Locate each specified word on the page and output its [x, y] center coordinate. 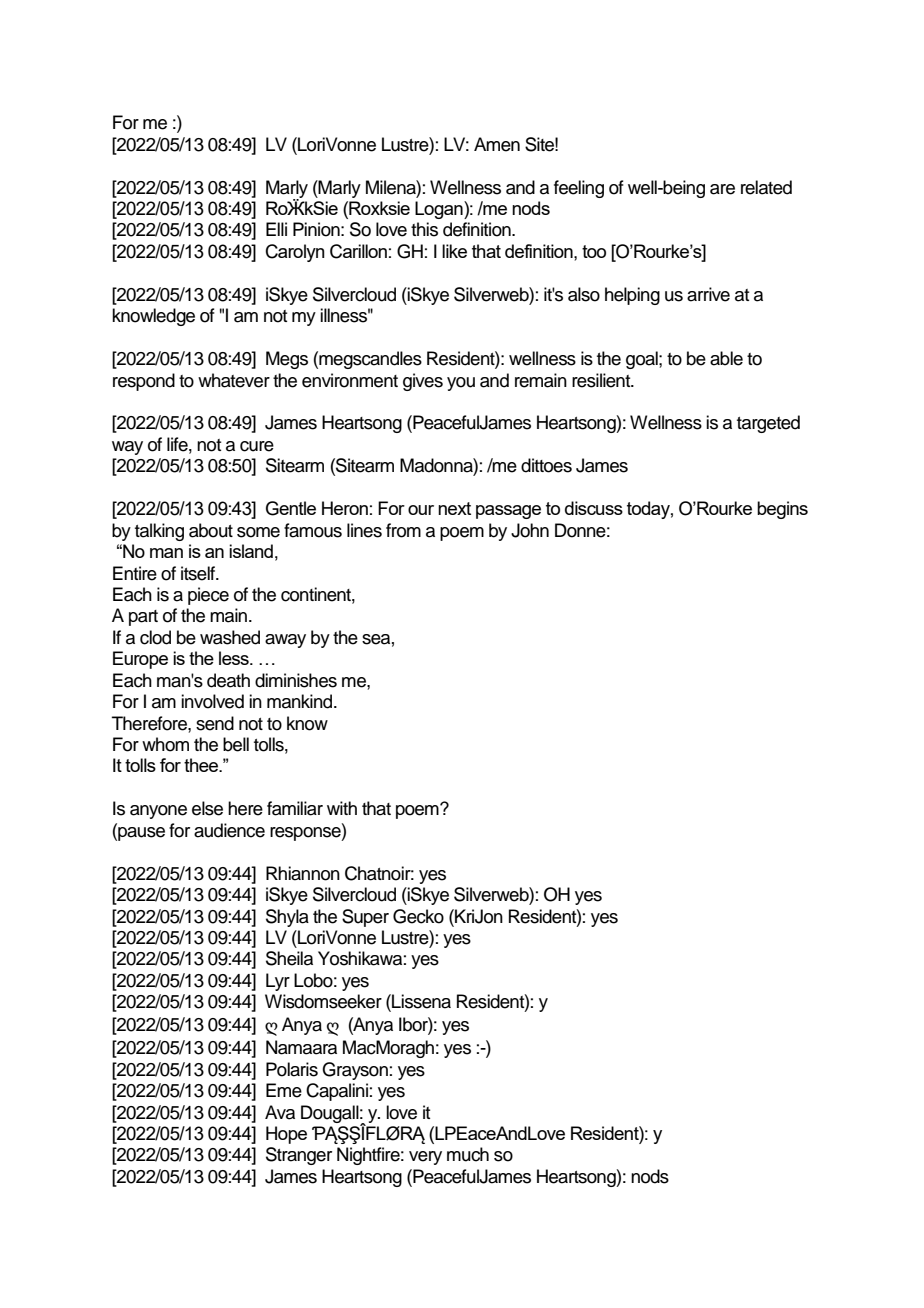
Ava [280, 1112]
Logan [440, 210]
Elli [276, 229]
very [425, 1158]
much [468, 1154]
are [722, 189]
